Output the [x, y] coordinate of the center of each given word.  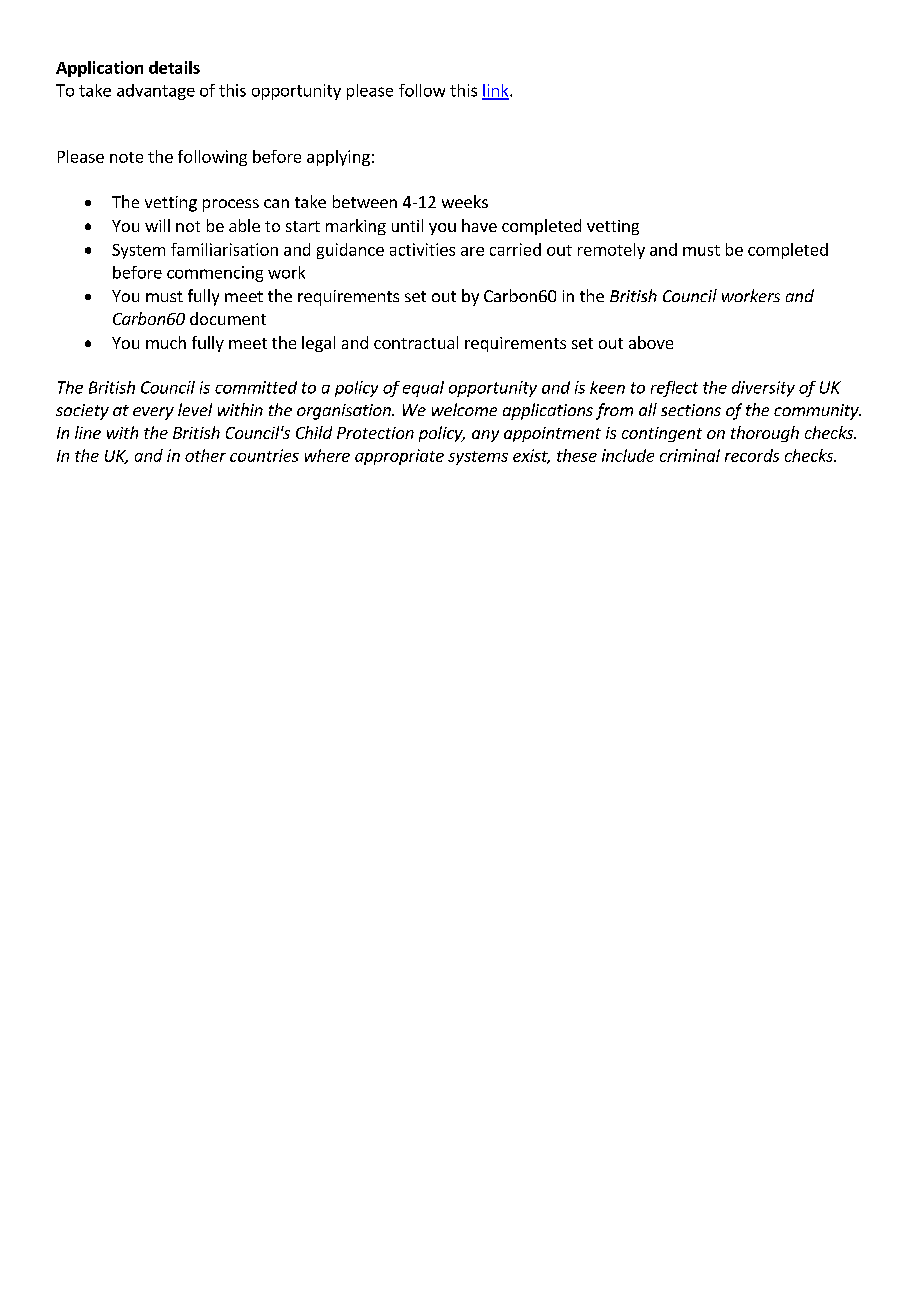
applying [338, 158]
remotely [611, 251]
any [485, 436]
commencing [215, 274]
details [174, 67]
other [205, 455]
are [472, 251]
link [496, 91]
